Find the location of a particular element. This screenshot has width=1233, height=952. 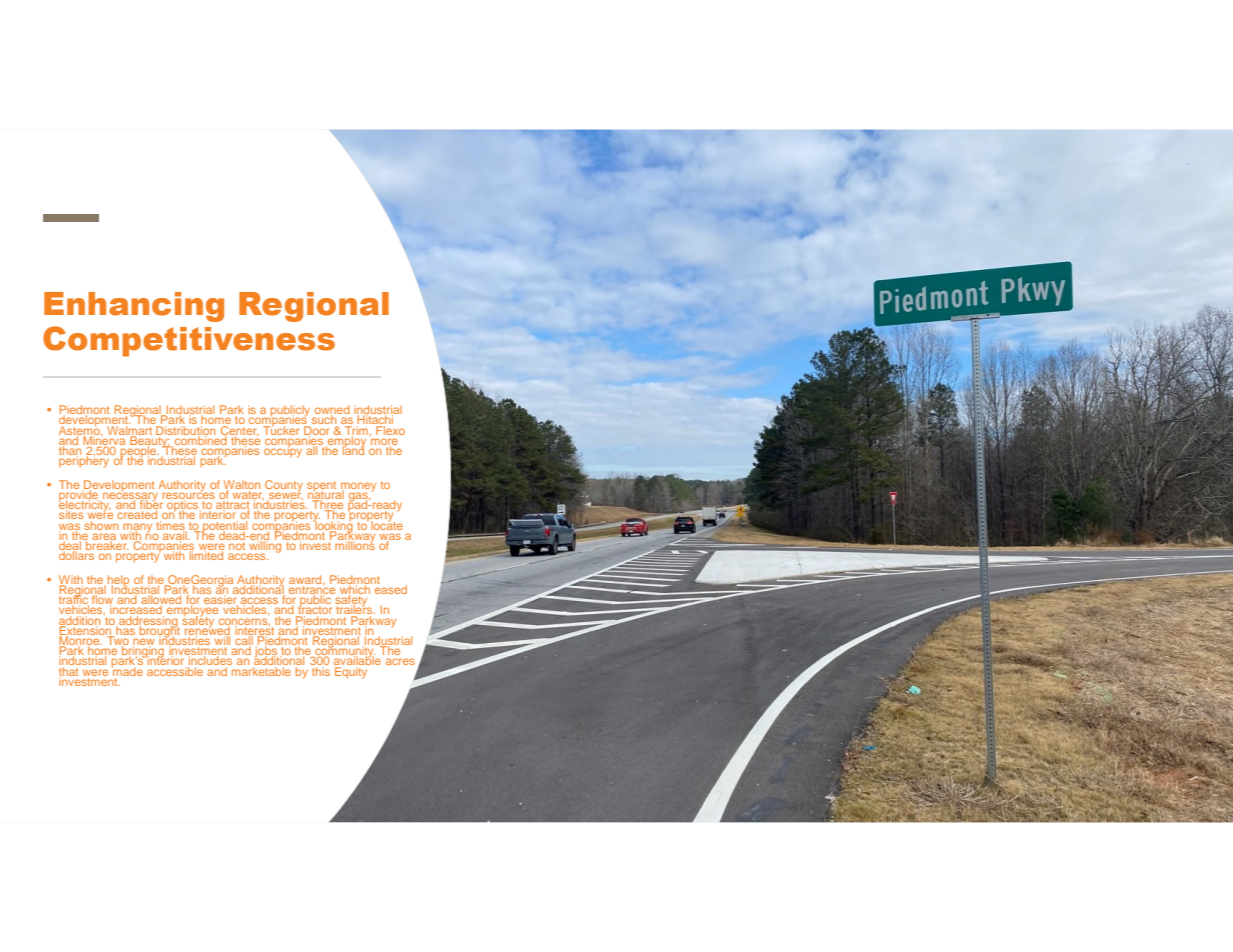

Two is located at coordinates (117, 641).
